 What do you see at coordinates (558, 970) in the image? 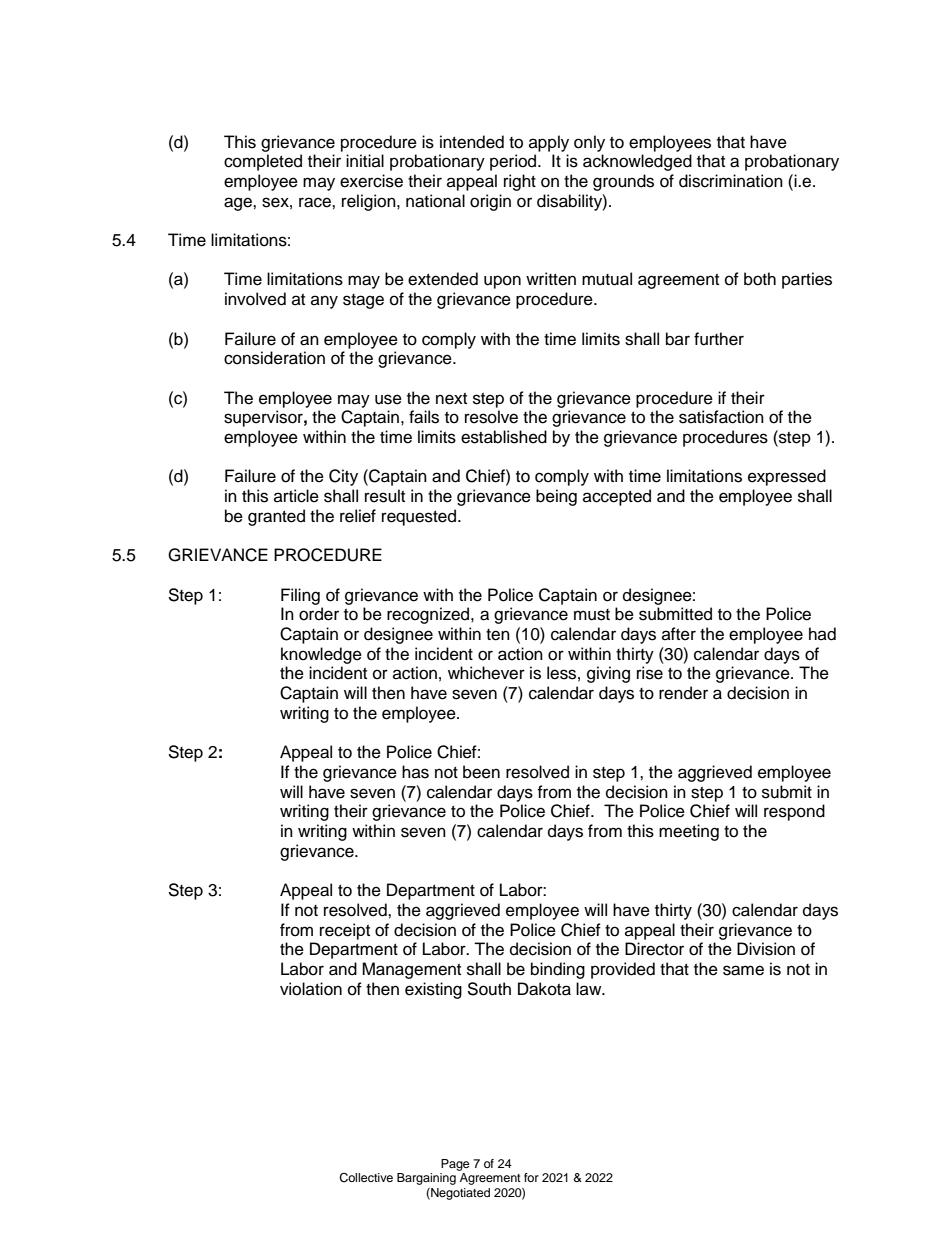
I see `binding` at bounding box center [558, 970].
